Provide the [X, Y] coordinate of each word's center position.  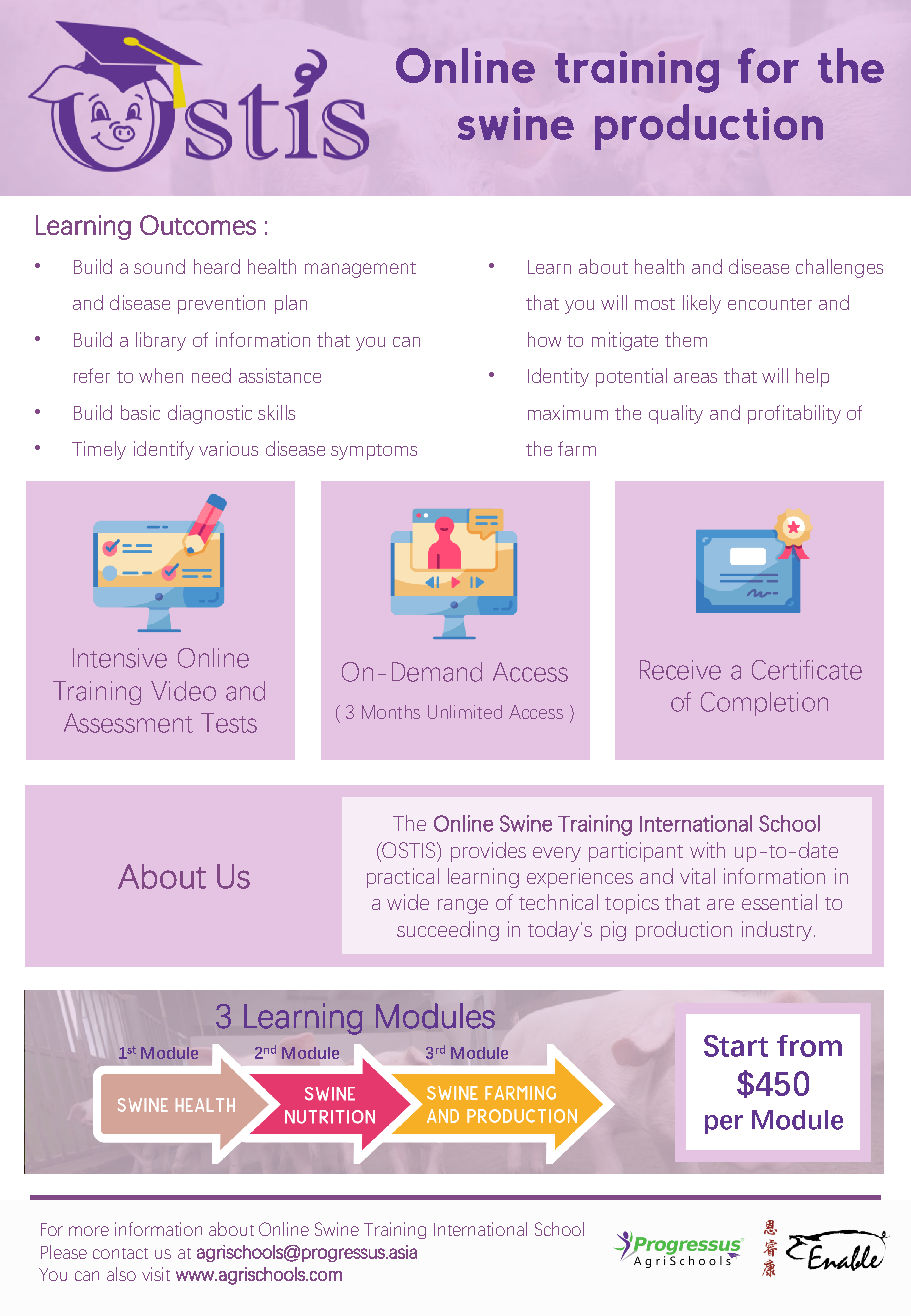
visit [156, 1274]
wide [408, 902]
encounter [770, 304]
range [463, 906]
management [360, 270]
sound [159, 266]
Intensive [120, 658]
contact [120, 1253]
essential [779, 902]
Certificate [807, 670]
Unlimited [465, 712]
